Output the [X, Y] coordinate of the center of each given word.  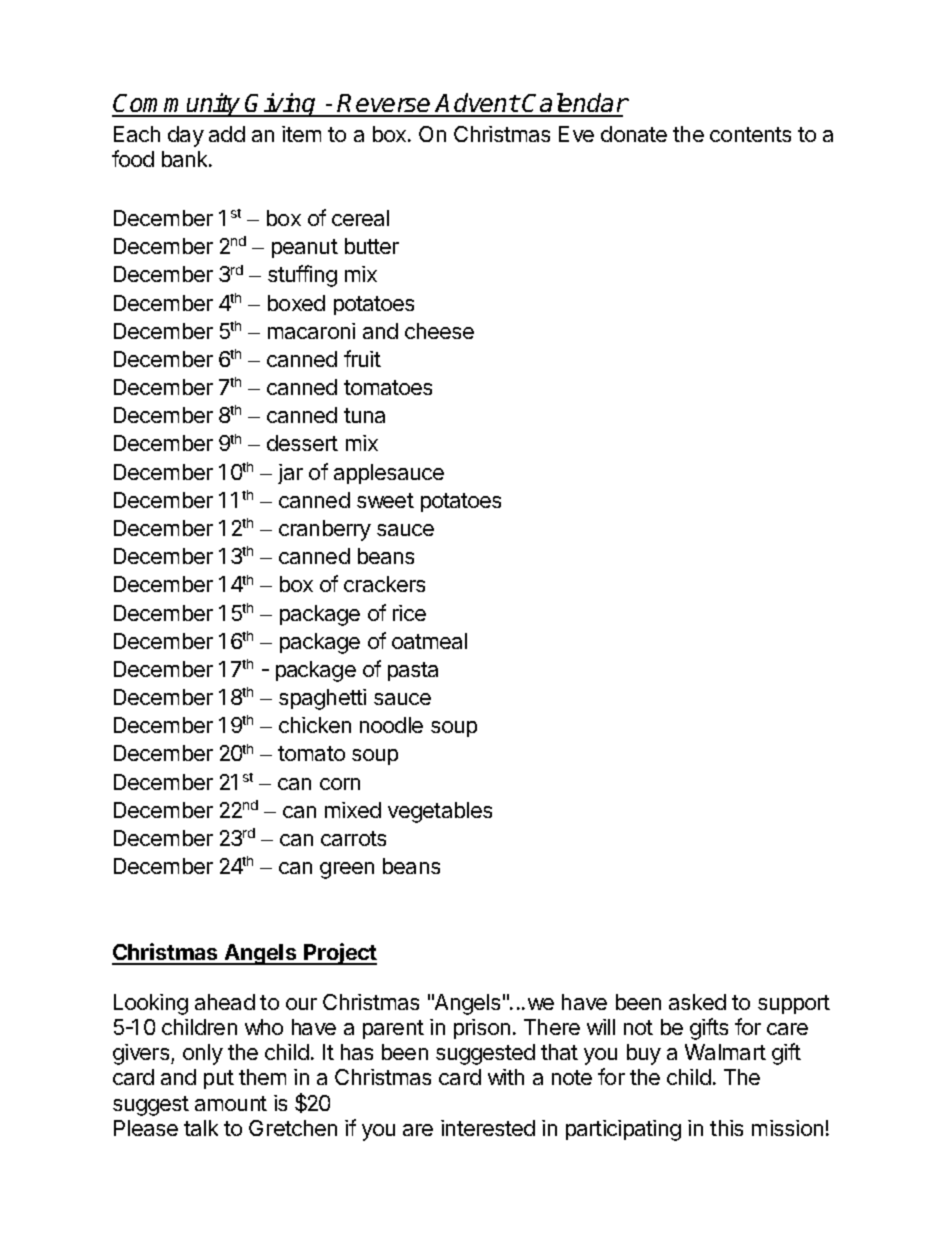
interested [488, 1128]
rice [409, 613]
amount [231, 1103]
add [227, 134]
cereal [360, 218]
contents [750, 134]
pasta [413, 671]
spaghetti [322, 699]
